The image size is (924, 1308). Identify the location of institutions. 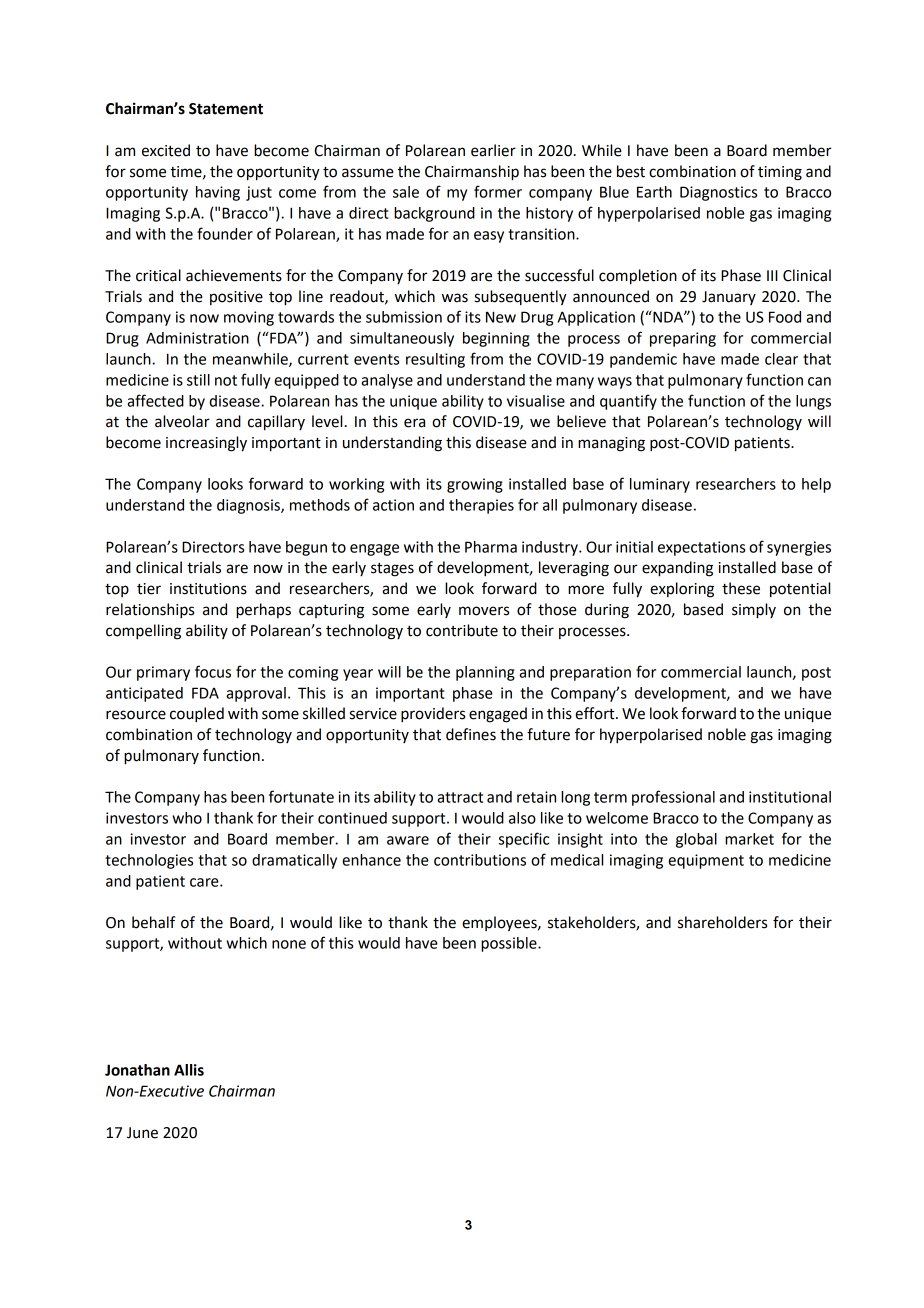
(208, 589).
